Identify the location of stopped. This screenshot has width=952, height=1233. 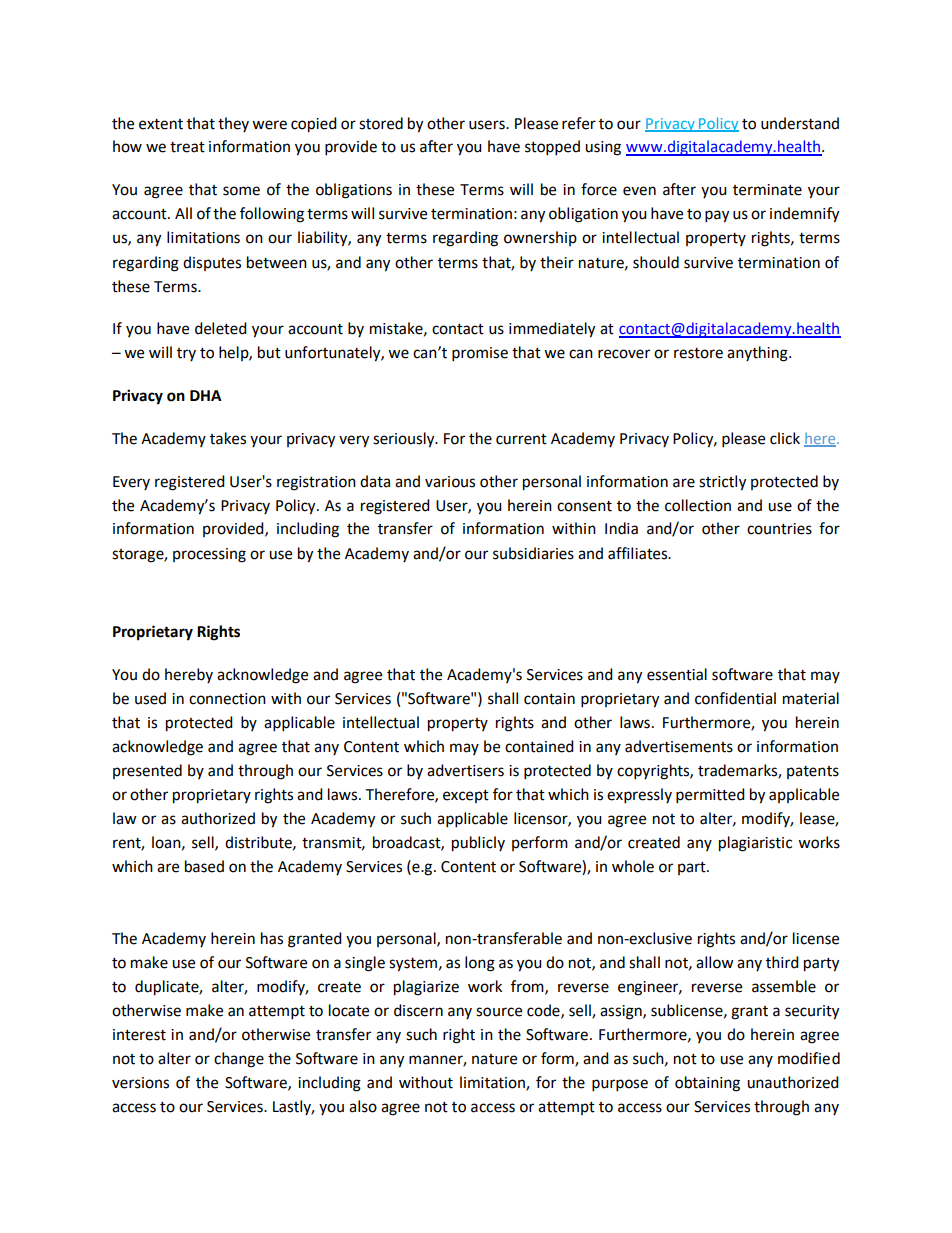
(552, 148).
